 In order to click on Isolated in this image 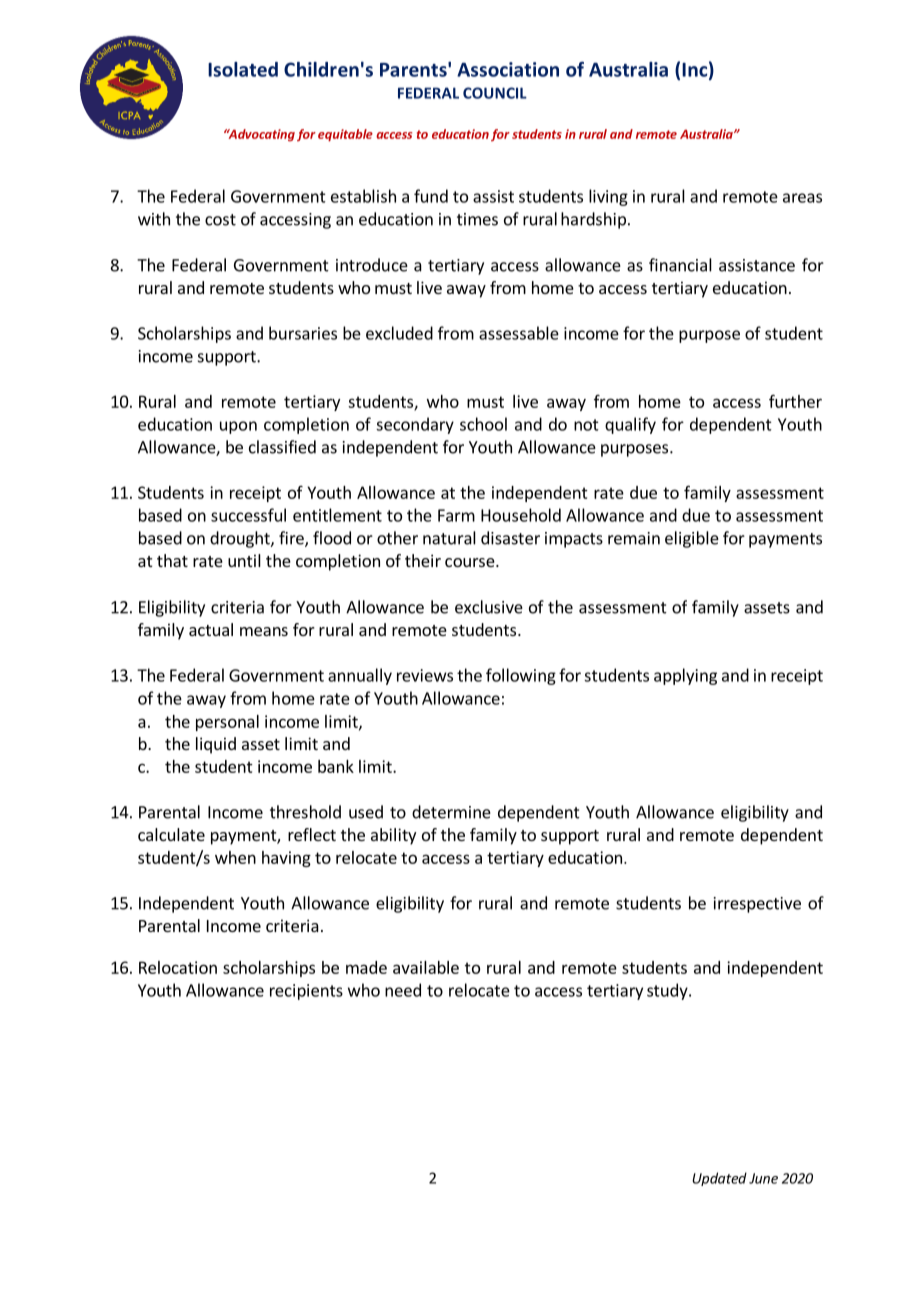, I will do `click(243, 69)`.
